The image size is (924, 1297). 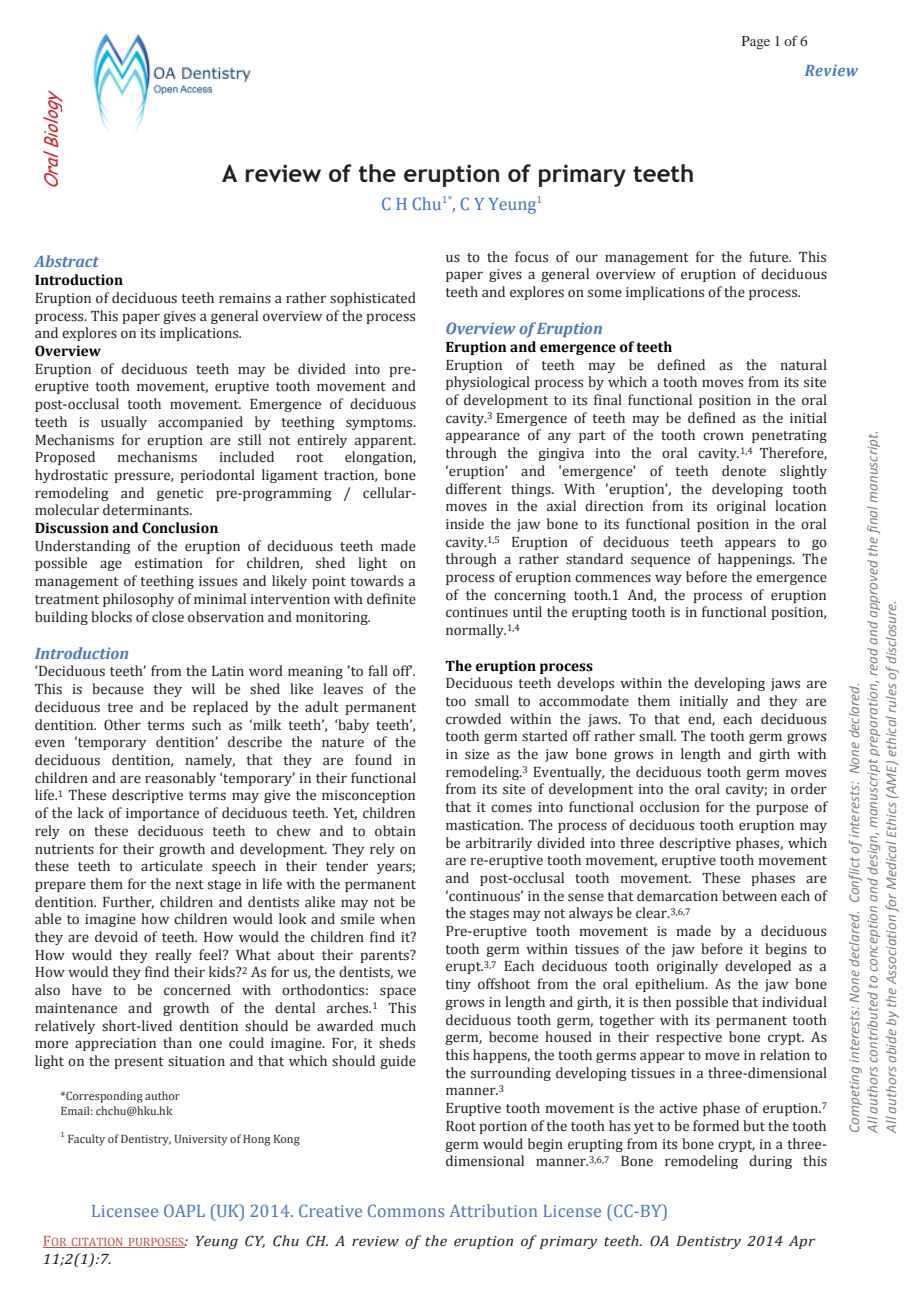 I want to click on Abstract, so click(x=66, y=261).
